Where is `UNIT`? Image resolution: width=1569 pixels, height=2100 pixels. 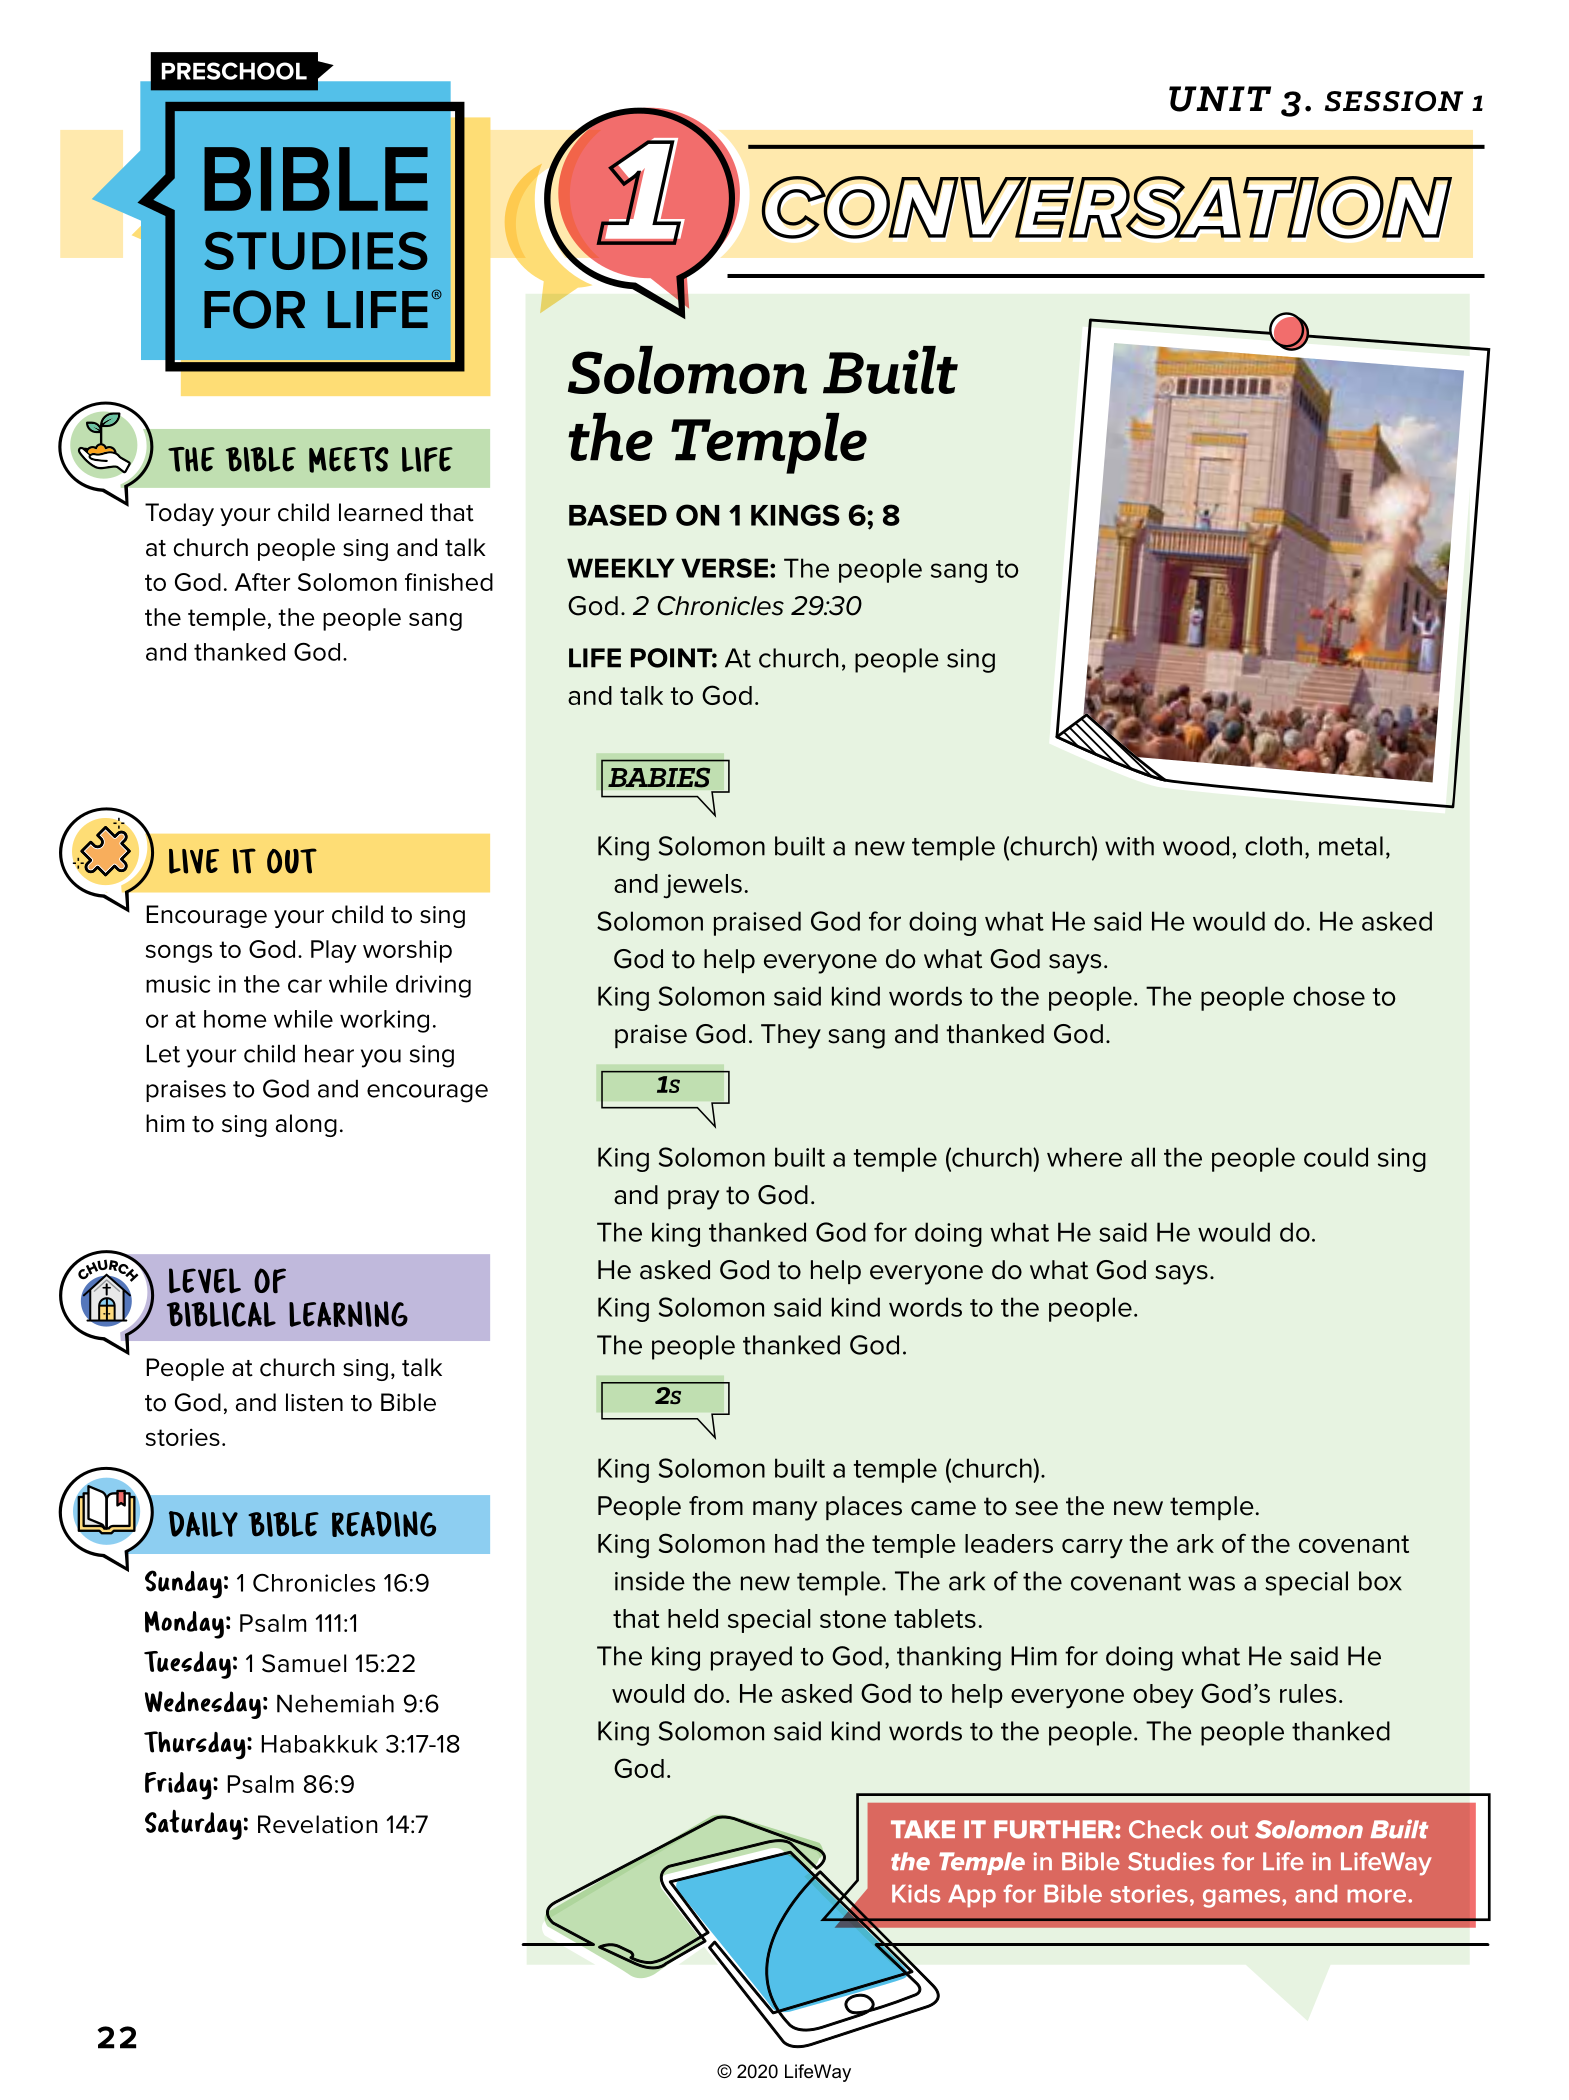
UNIT is located at coordinates (1220, 99).
